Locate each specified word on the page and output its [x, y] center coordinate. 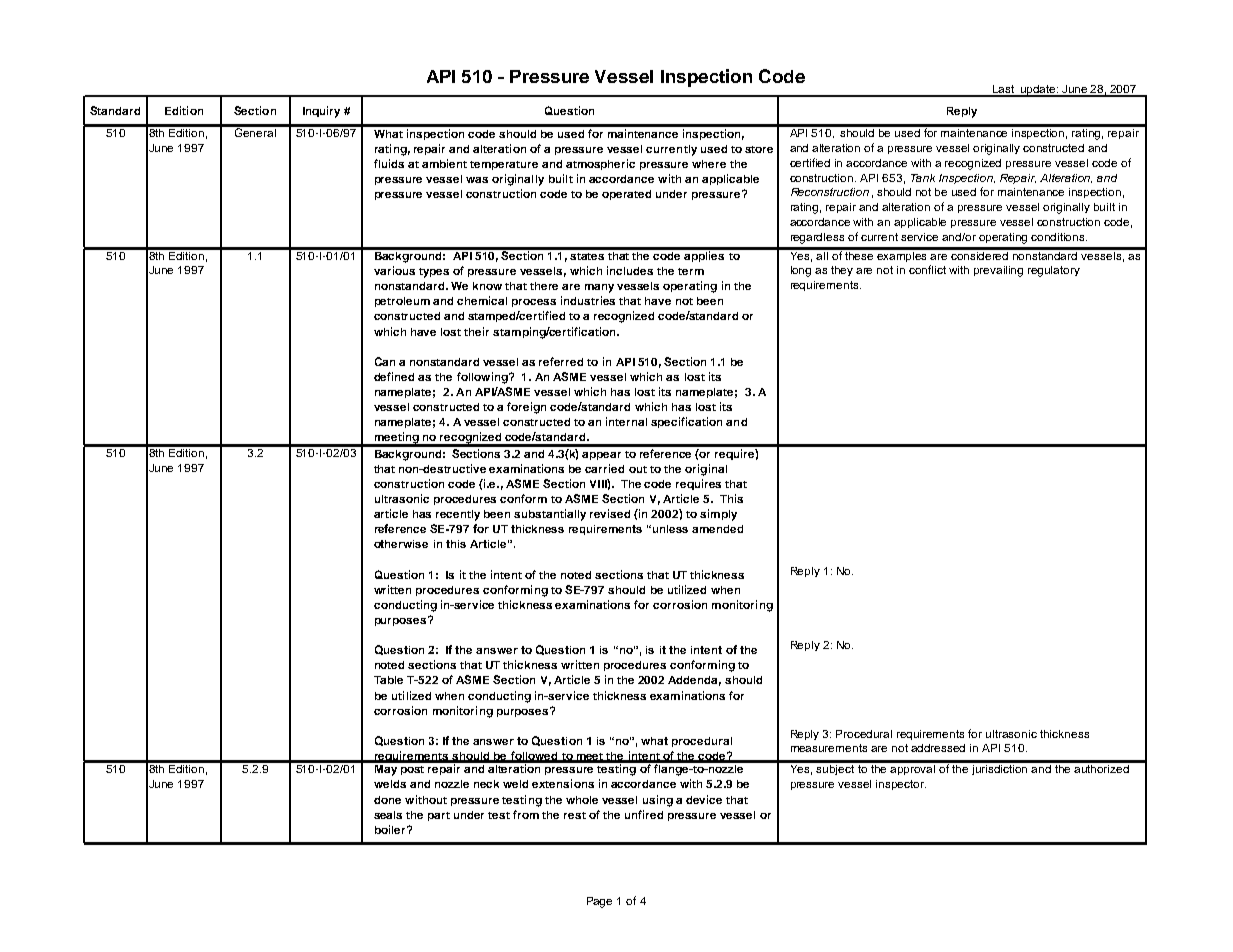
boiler [392, 829]
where [709, 164]
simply [718, 515]
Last [1004, 90]
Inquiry [321, 112]
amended [717, 529]
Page [599, 902]
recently [458, 515]
